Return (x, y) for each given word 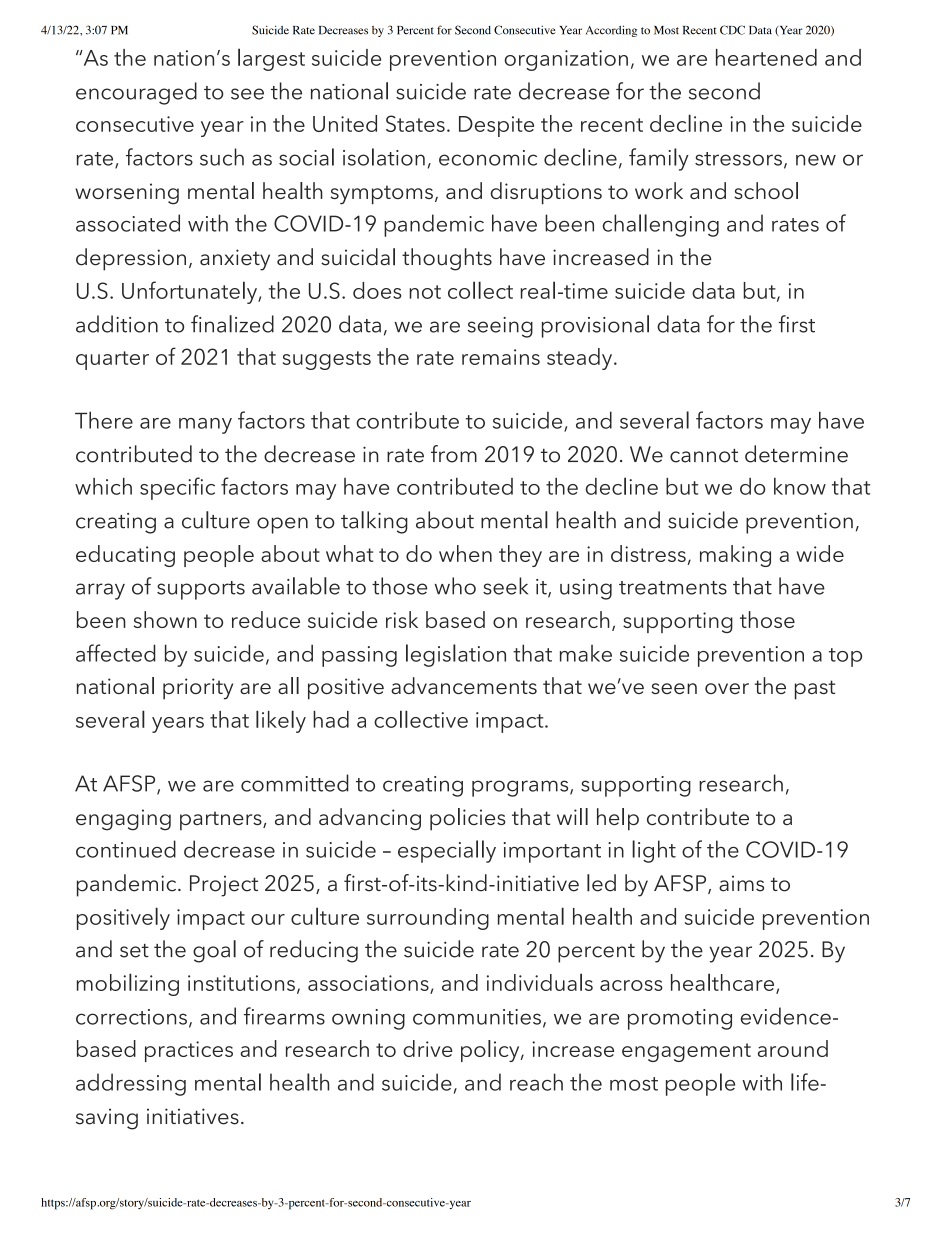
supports (201, 590)
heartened (766, 57)
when (465, 553)
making (735, 556)
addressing (131, 1084)
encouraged (136, 93)
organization (566, 60)
